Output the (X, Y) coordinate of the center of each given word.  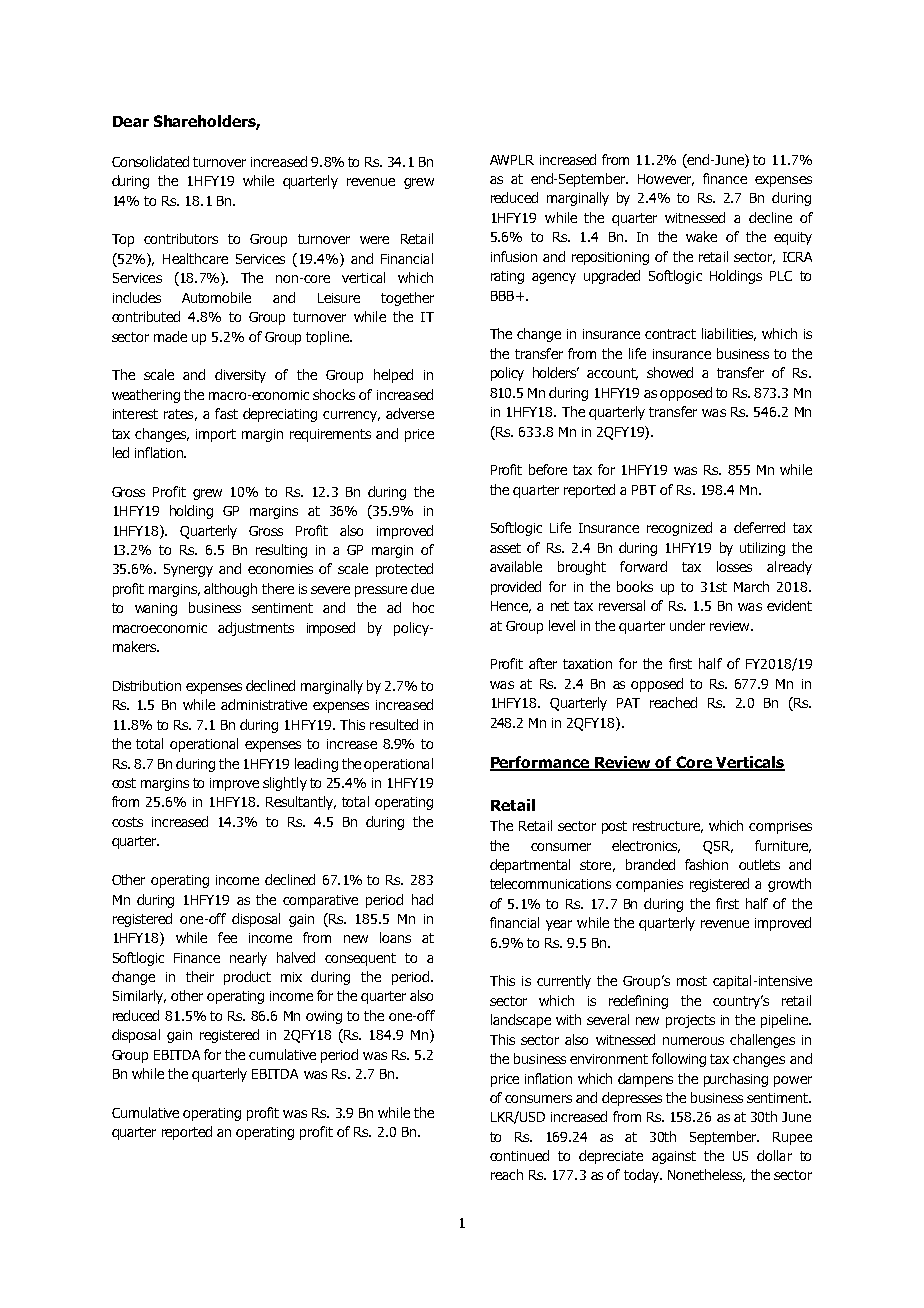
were (374, 240)
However (666, 180)
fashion (706, 864)
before (548, 469)
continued (519, 1155)
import (216, 435)
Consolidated (150, 161)
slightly (285, 784)
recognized (679, 529)
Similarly (139, 997)
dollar (774, 1155)
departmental (530, 866)
